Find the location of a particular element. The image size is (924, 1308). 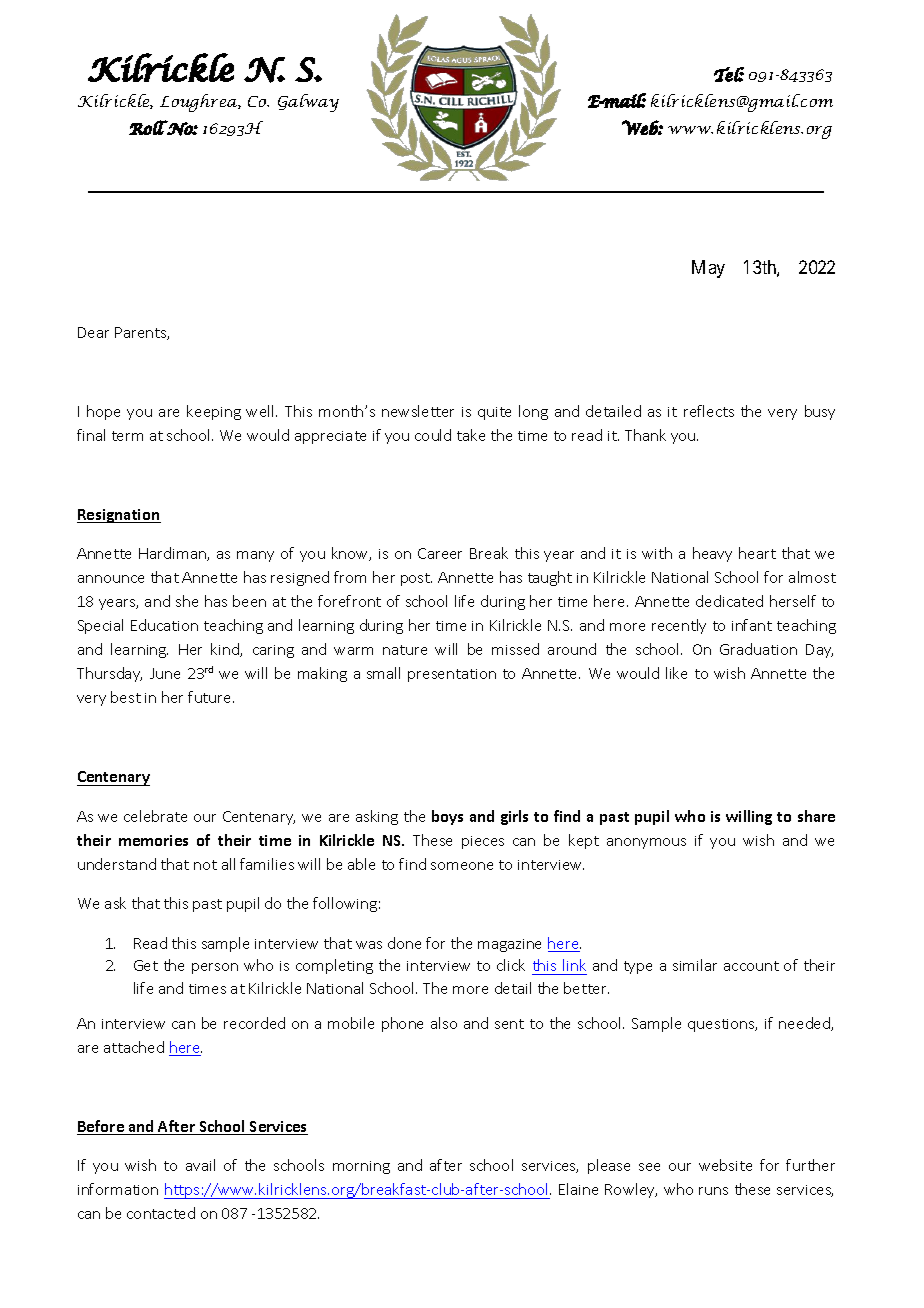

Dear is located at coordinates (93, 332).
